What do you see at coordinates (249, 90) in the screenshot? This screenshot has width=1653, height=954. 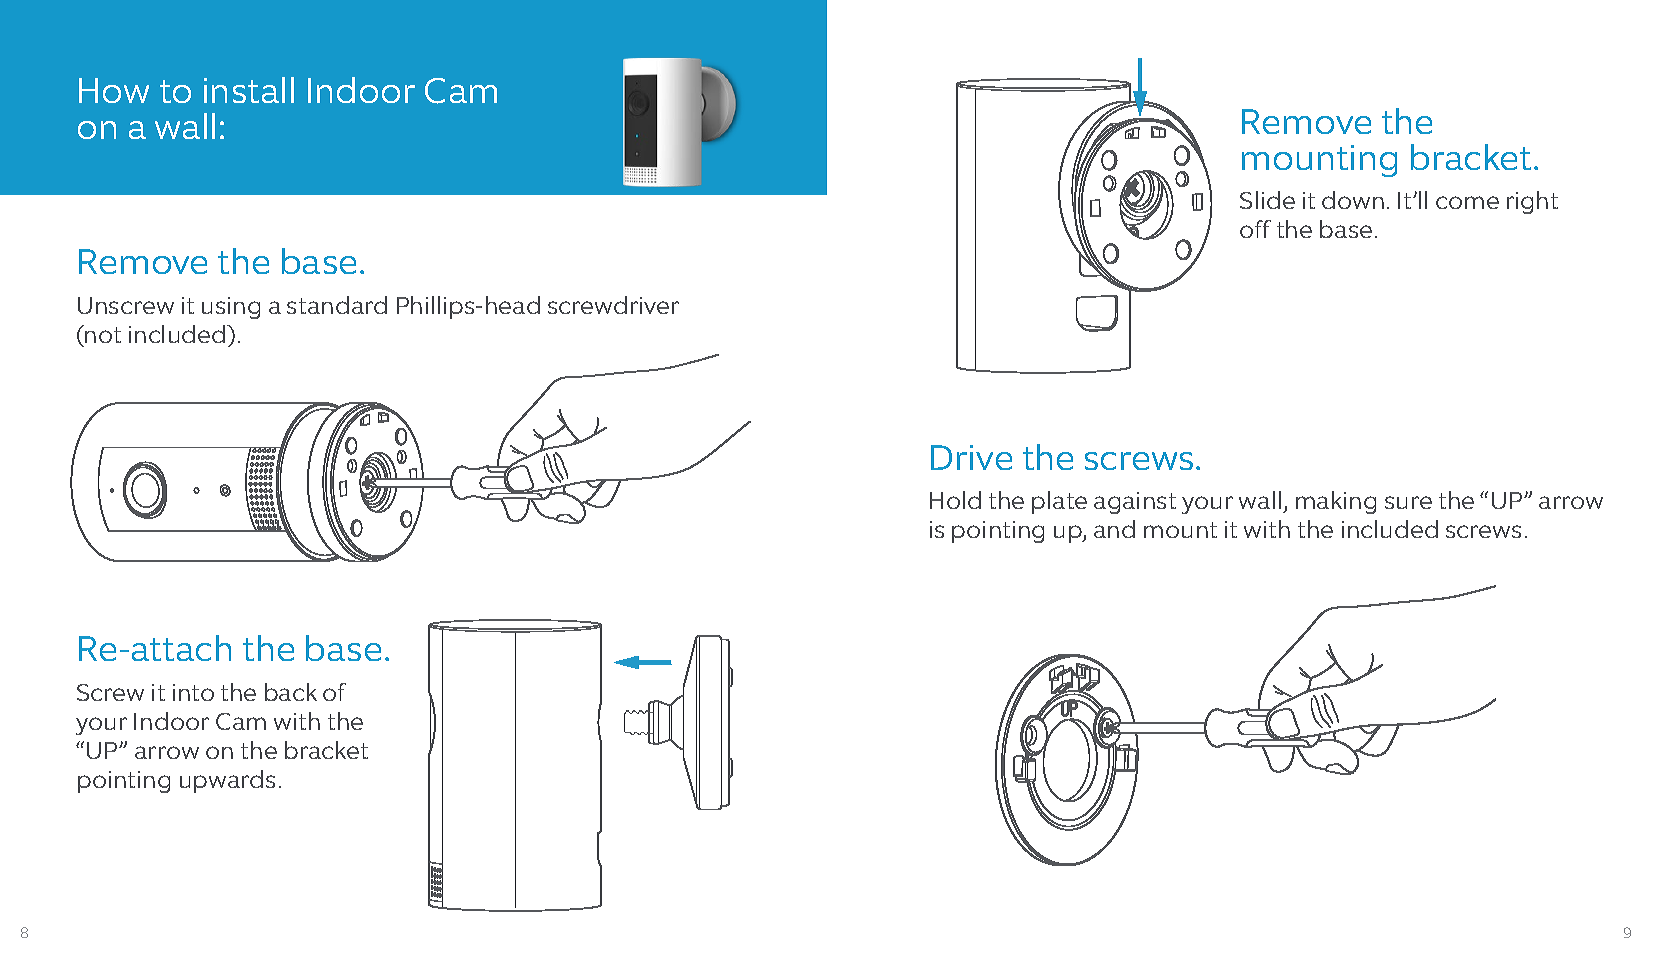 I see `install` at bounding box center [249, 90].
